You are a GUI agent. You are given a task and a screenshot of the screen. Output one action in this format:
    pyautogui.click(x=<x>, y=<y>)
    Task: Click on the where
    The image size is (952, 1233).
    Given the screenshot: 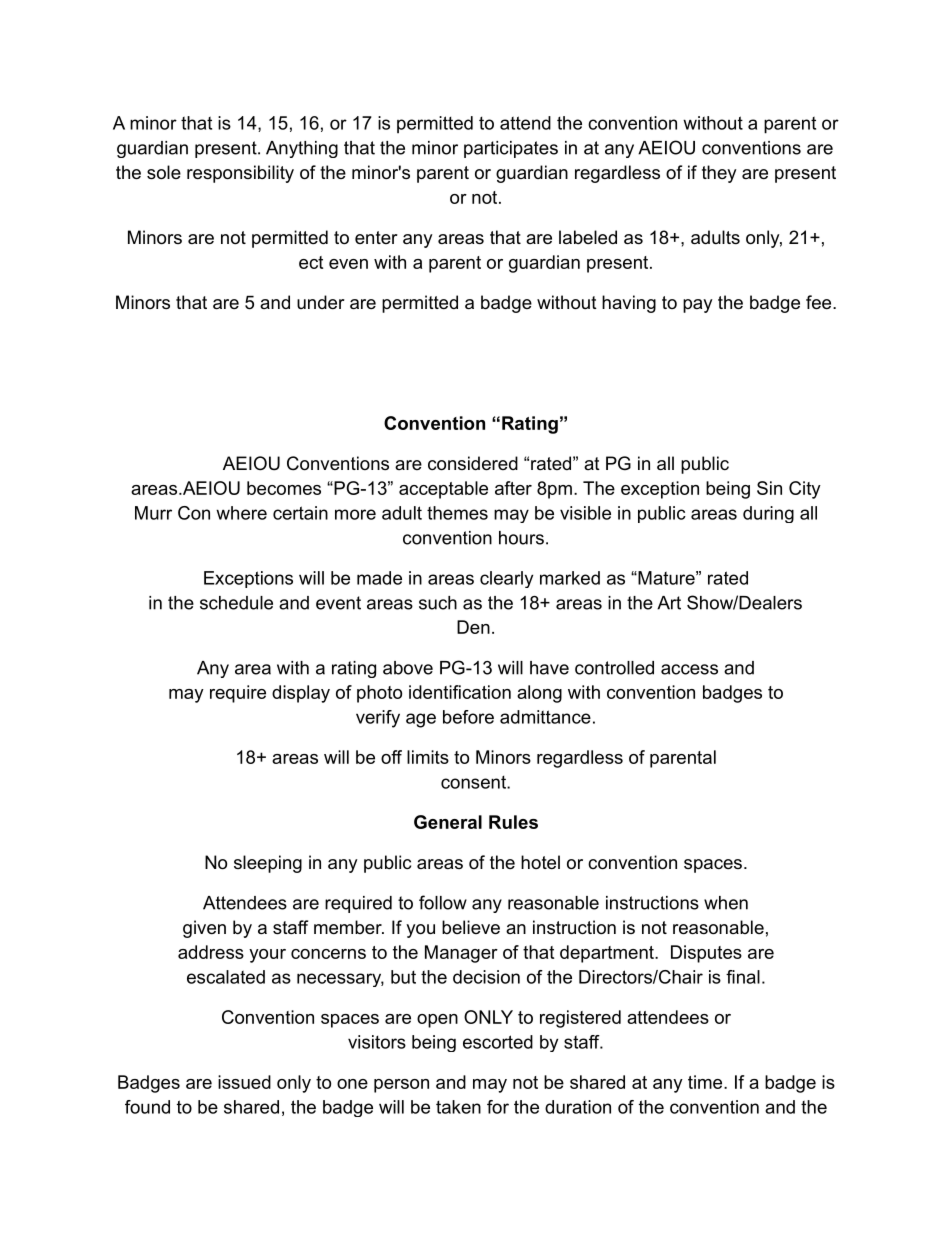 What is the action you would take?
    pyautogui.click(x=241, y=513)
